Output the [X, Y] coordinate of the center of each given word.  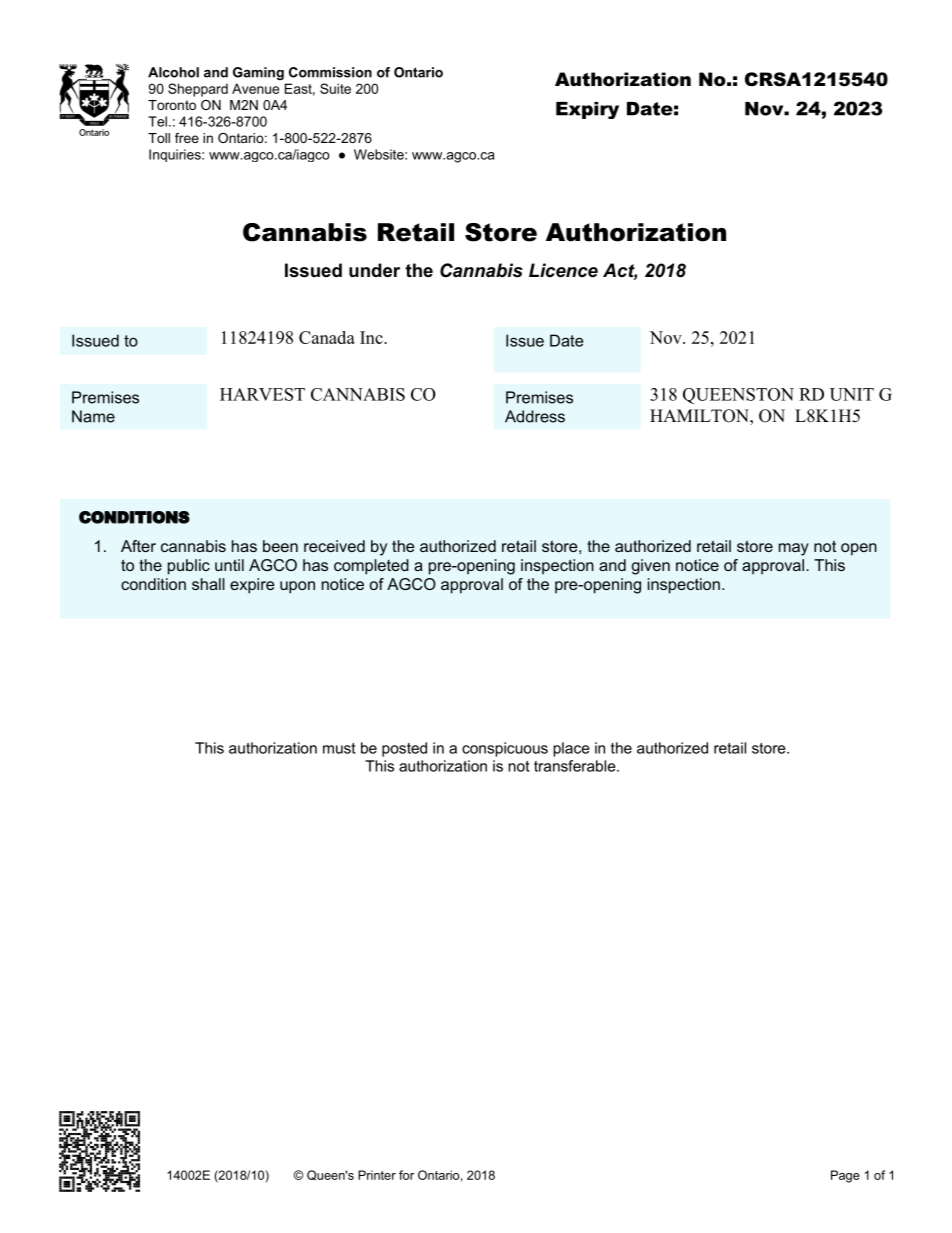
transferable [576, 766]
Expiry [587, 110]
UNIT [852, 394]
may [794, 549]
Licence [563, 270]
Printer [377, 1175]
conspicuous [505, 749]
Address [535, 416]
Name [93, 416]
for [406, 1175]
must [339, 748]
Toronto [172, 105]
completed [371, 567]
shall [208, 584]
